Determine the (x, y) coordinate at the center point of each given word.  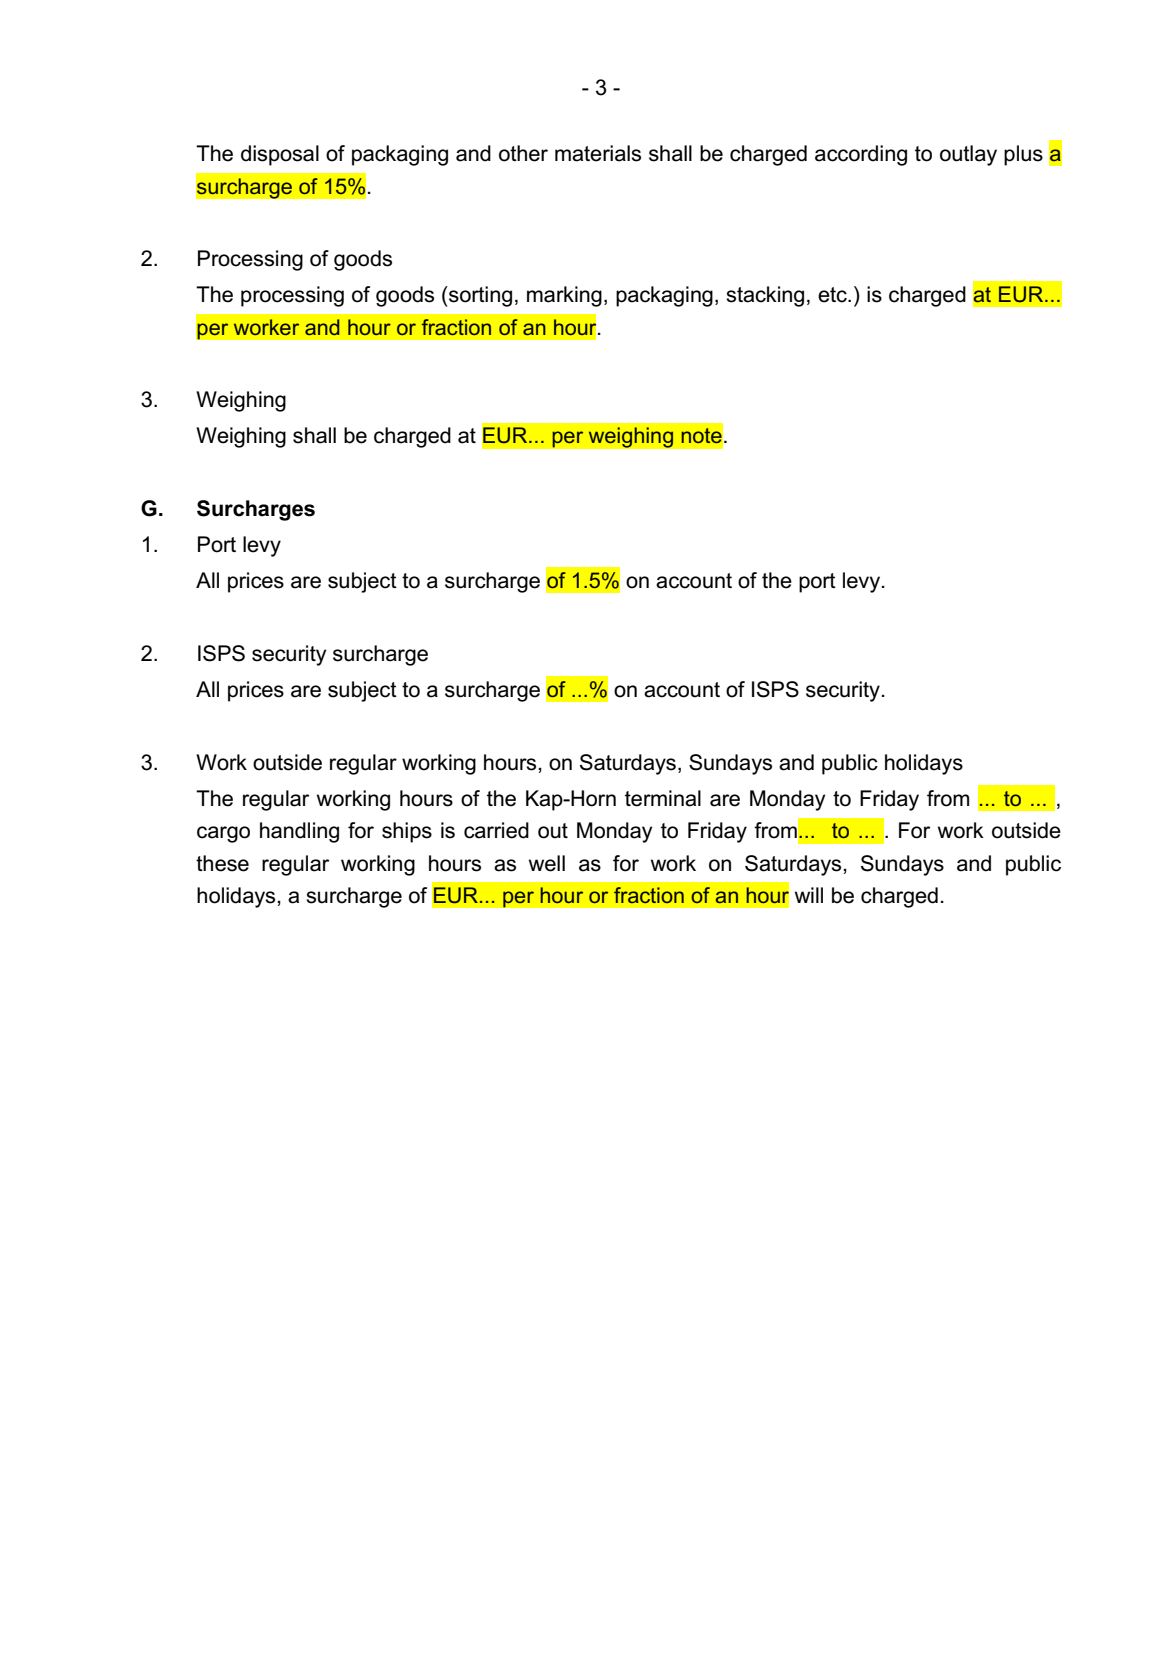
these (222, 863)
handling (299, 832)
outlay (968, 155)
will (809, 895)
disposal (280, 155)
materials (598, 153)
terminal (663, 798)
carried (496, 830)
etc (833, 295)
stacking (765, 296)
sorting (479, 296)
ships (407, 832)
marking (564, 296)
